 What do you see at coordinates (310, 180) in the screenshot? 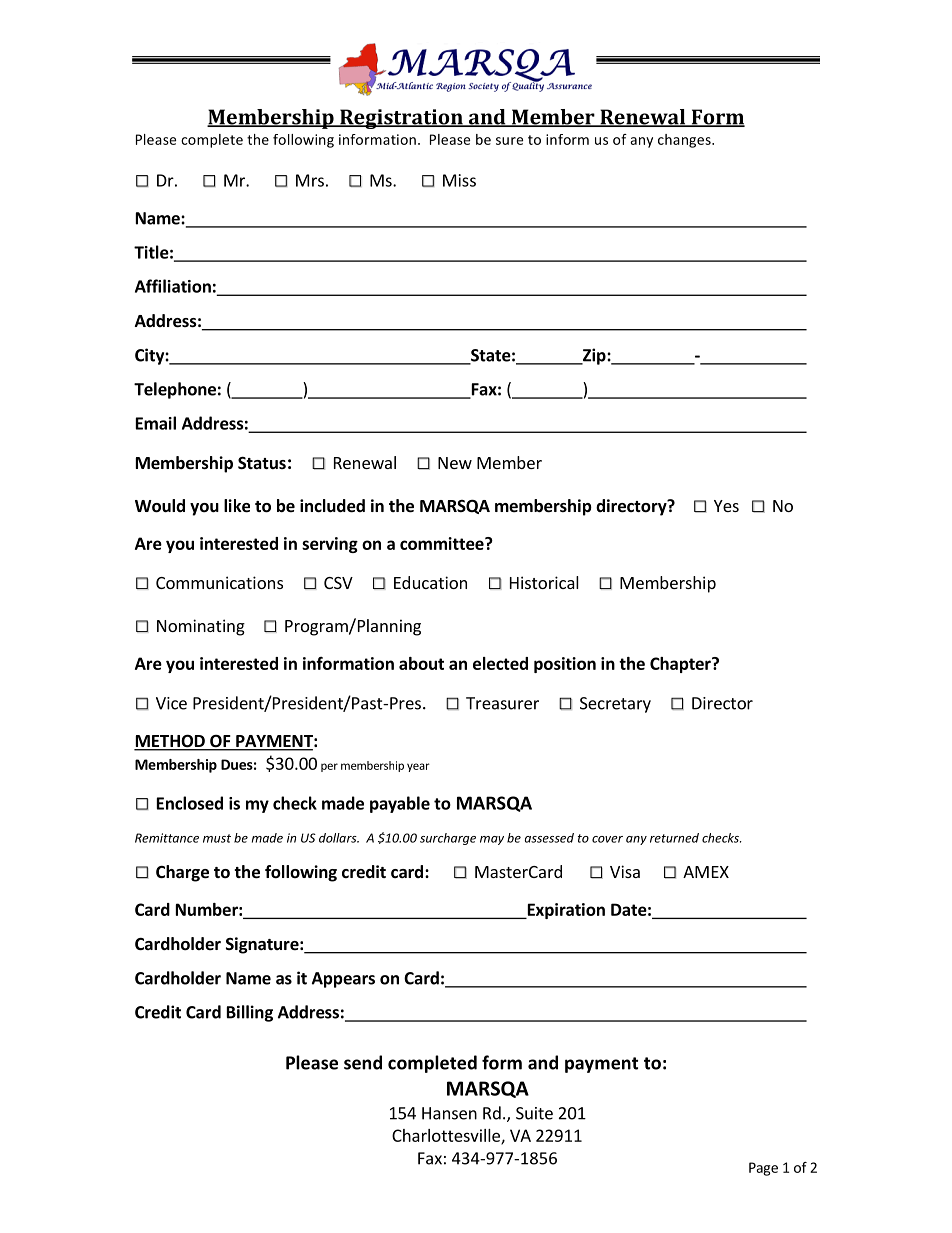
I see `Mrs` at bounding box center [310, 180].
